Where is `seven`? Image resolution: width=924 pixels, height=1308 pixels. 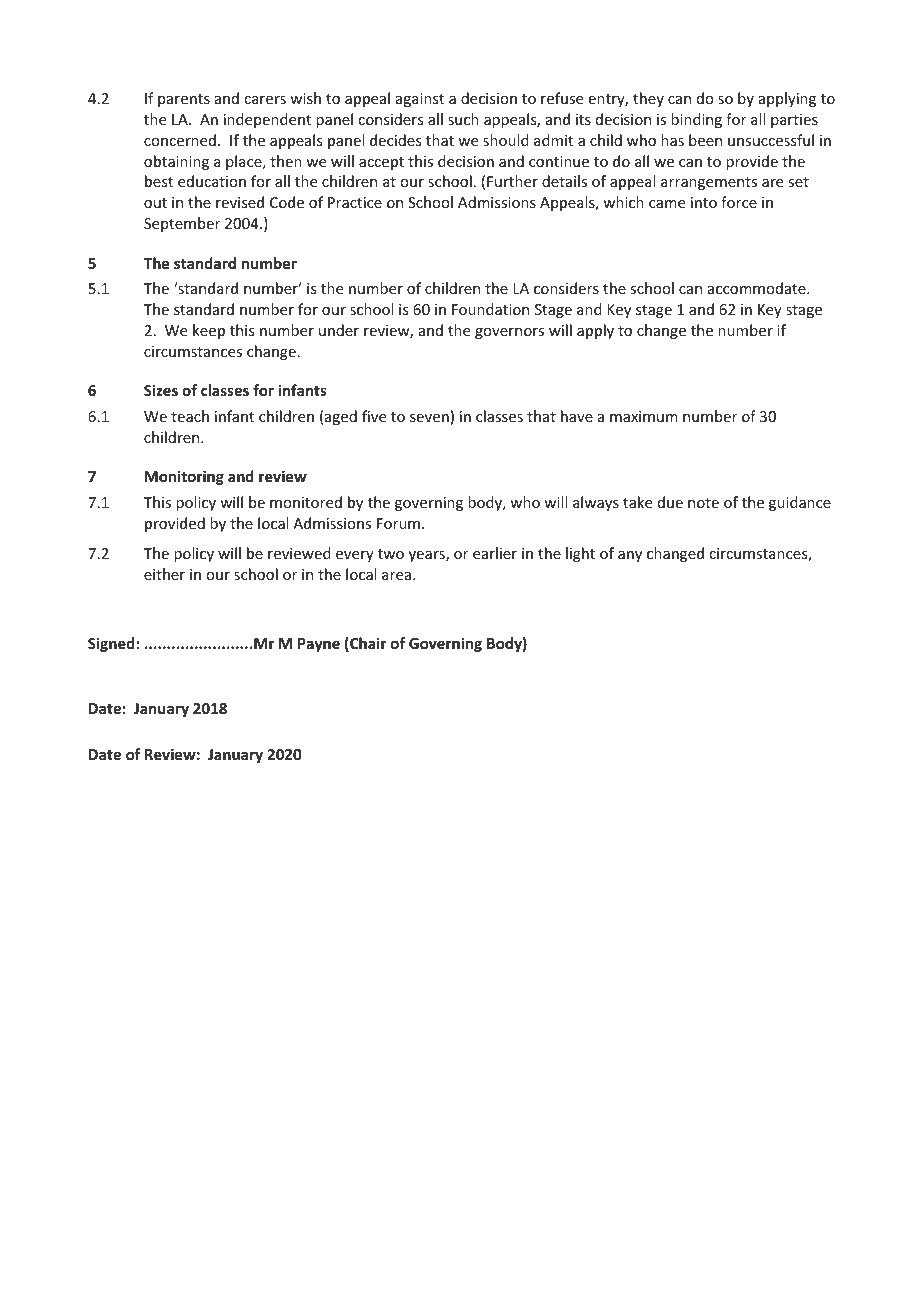 seven is located at coordinates (429, 418).
